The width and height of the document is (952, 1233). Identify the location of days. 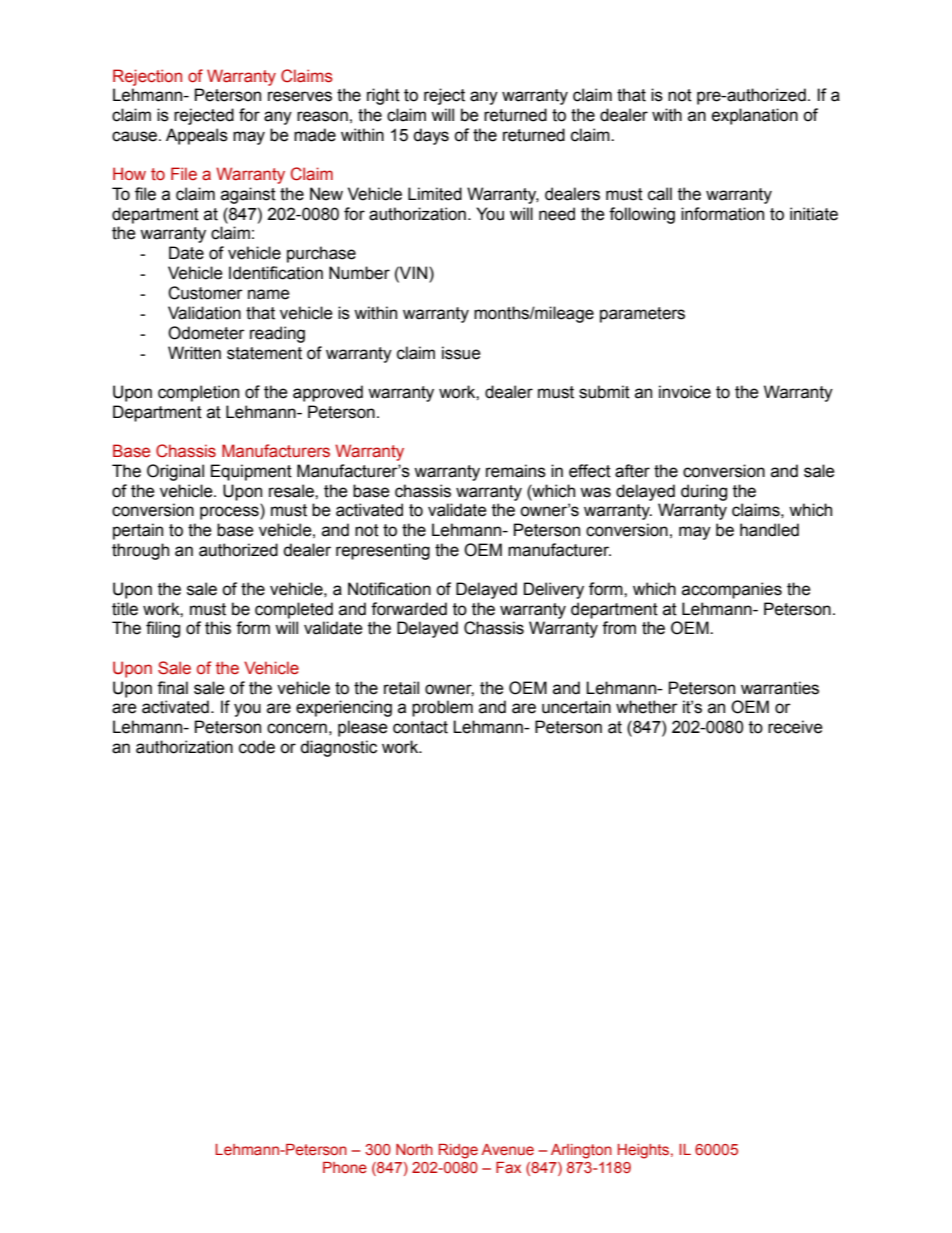
(431, 136).
